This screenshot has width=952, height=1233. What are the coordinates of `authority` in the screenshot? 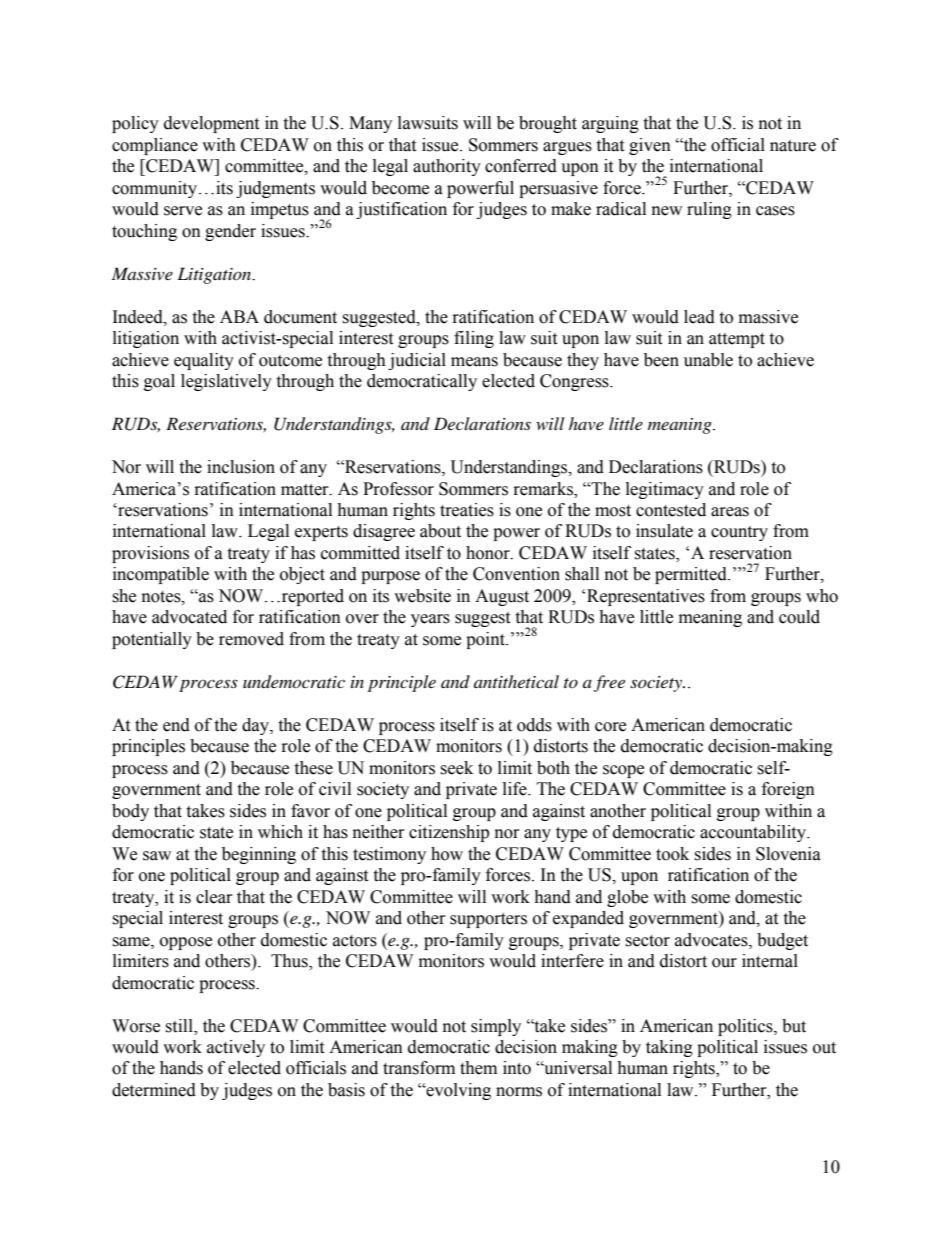 It's located at (447, 167).
